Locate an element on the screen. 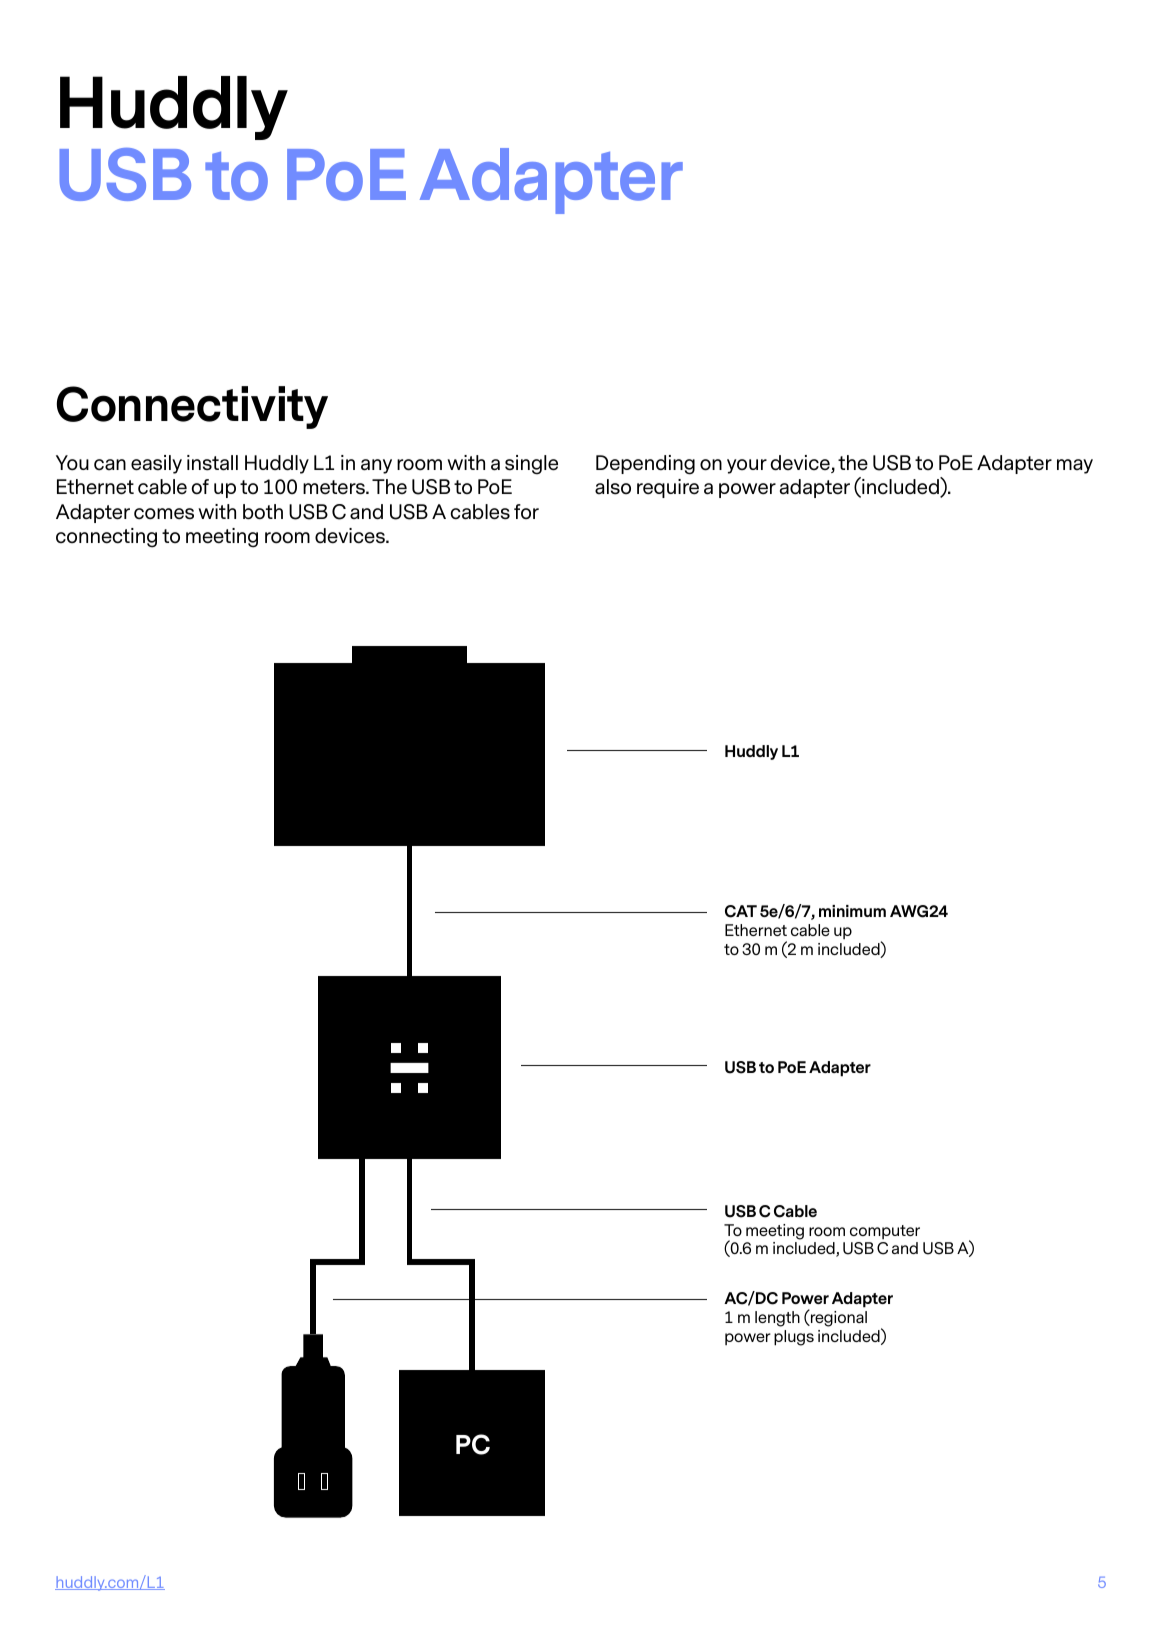 The image size is (1162, 1644). Depending is located at coordinates (645, 465).
